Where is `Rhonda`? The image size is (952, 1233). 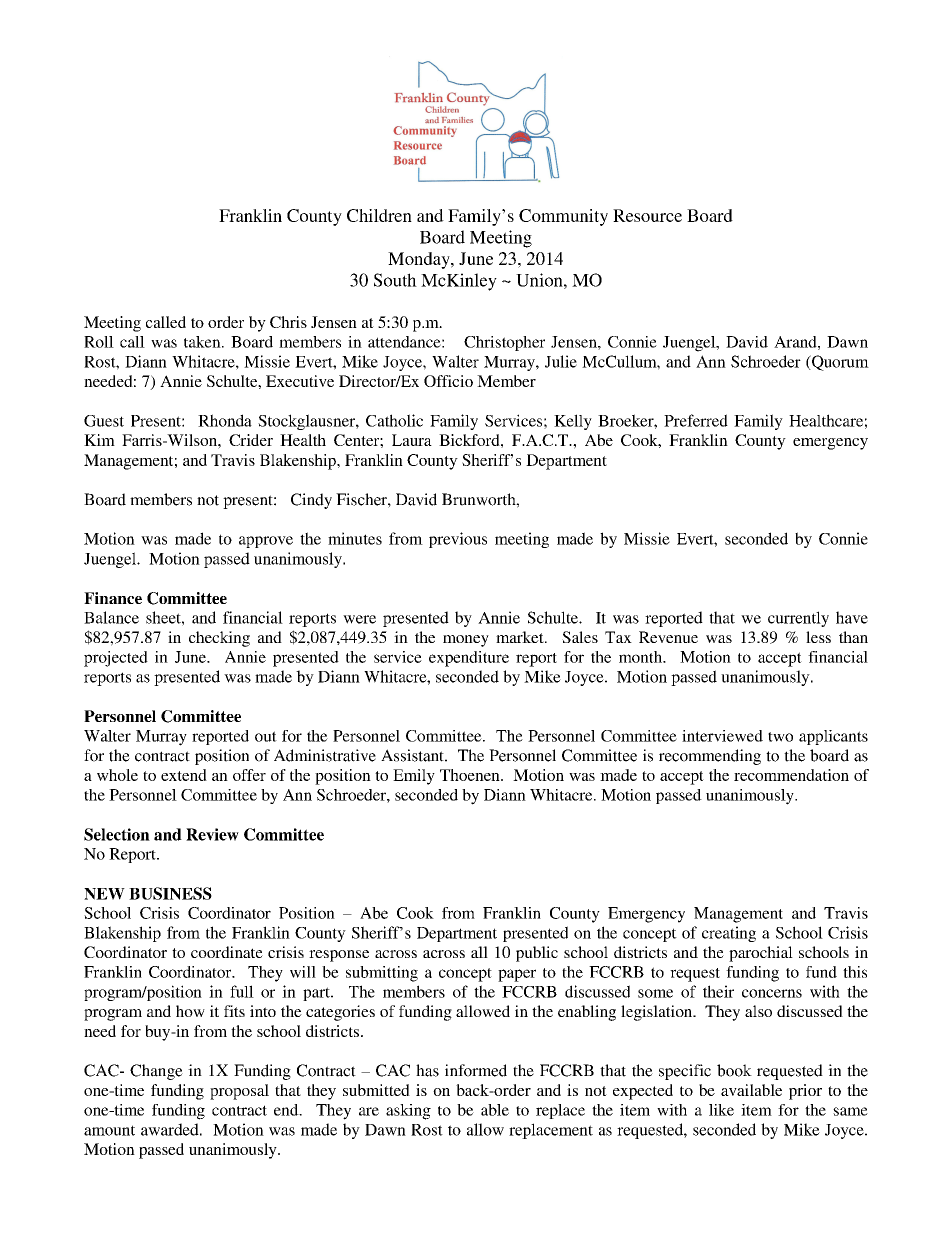 Rhonda is located at coordinates (225, 420).
